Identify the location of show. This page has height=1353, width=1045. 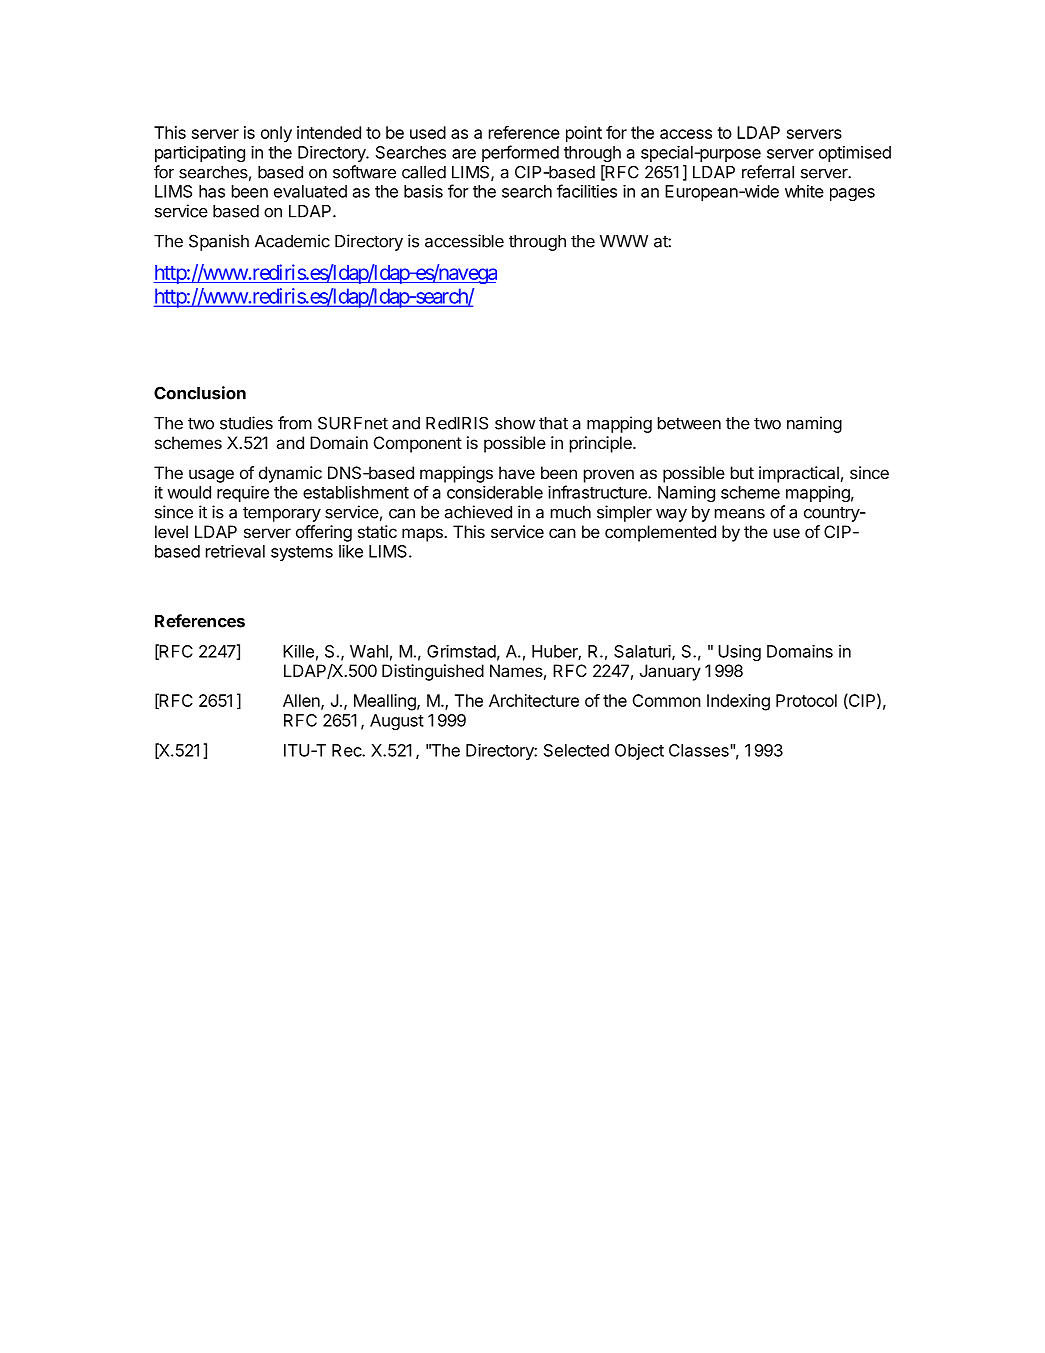
(515, 423).
